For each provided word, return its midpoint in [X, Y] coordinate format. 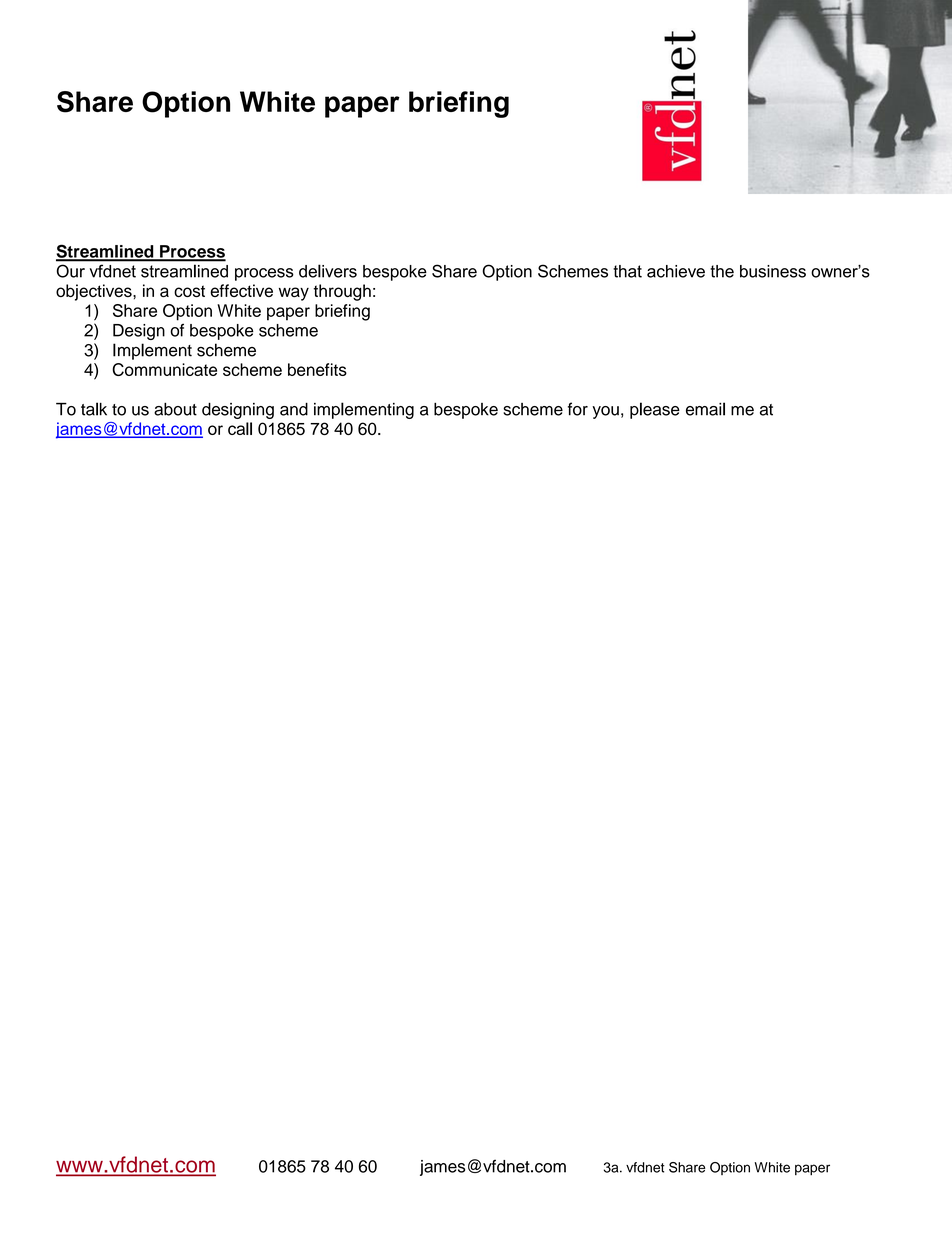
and [294, 409]
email [705, 409]
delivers [328, 271]
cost [189, 291]
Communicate [164, 369]
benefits [317, 369]
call [240, 428]
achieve [676, 271]
